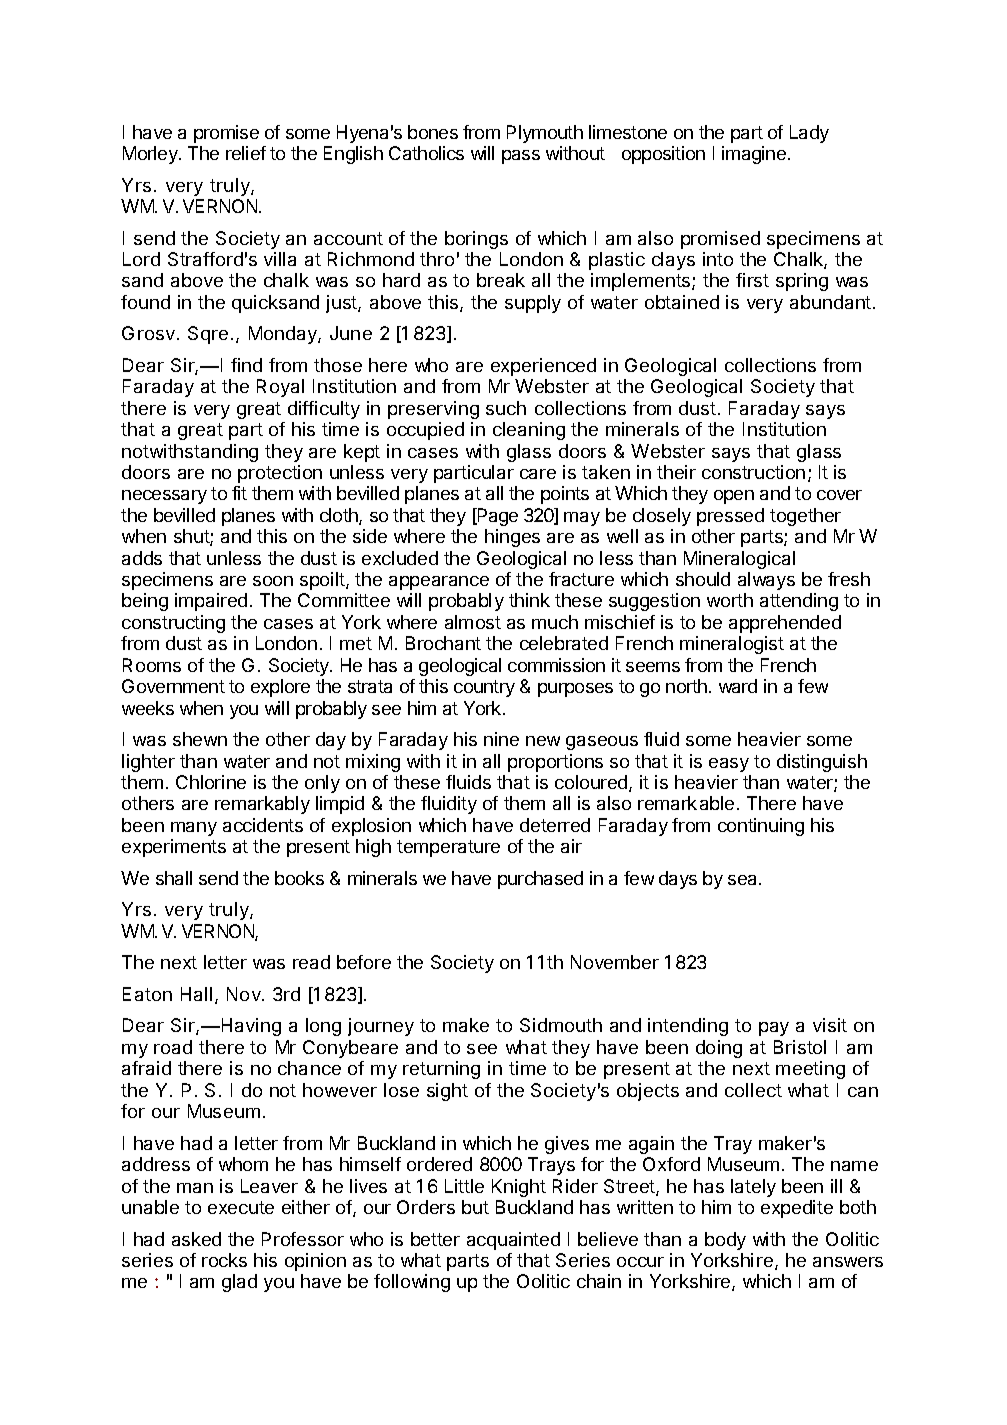  What do you see at coordinates (246, 153) in the image?
I see `relief` at bounding box center [246, 153].
